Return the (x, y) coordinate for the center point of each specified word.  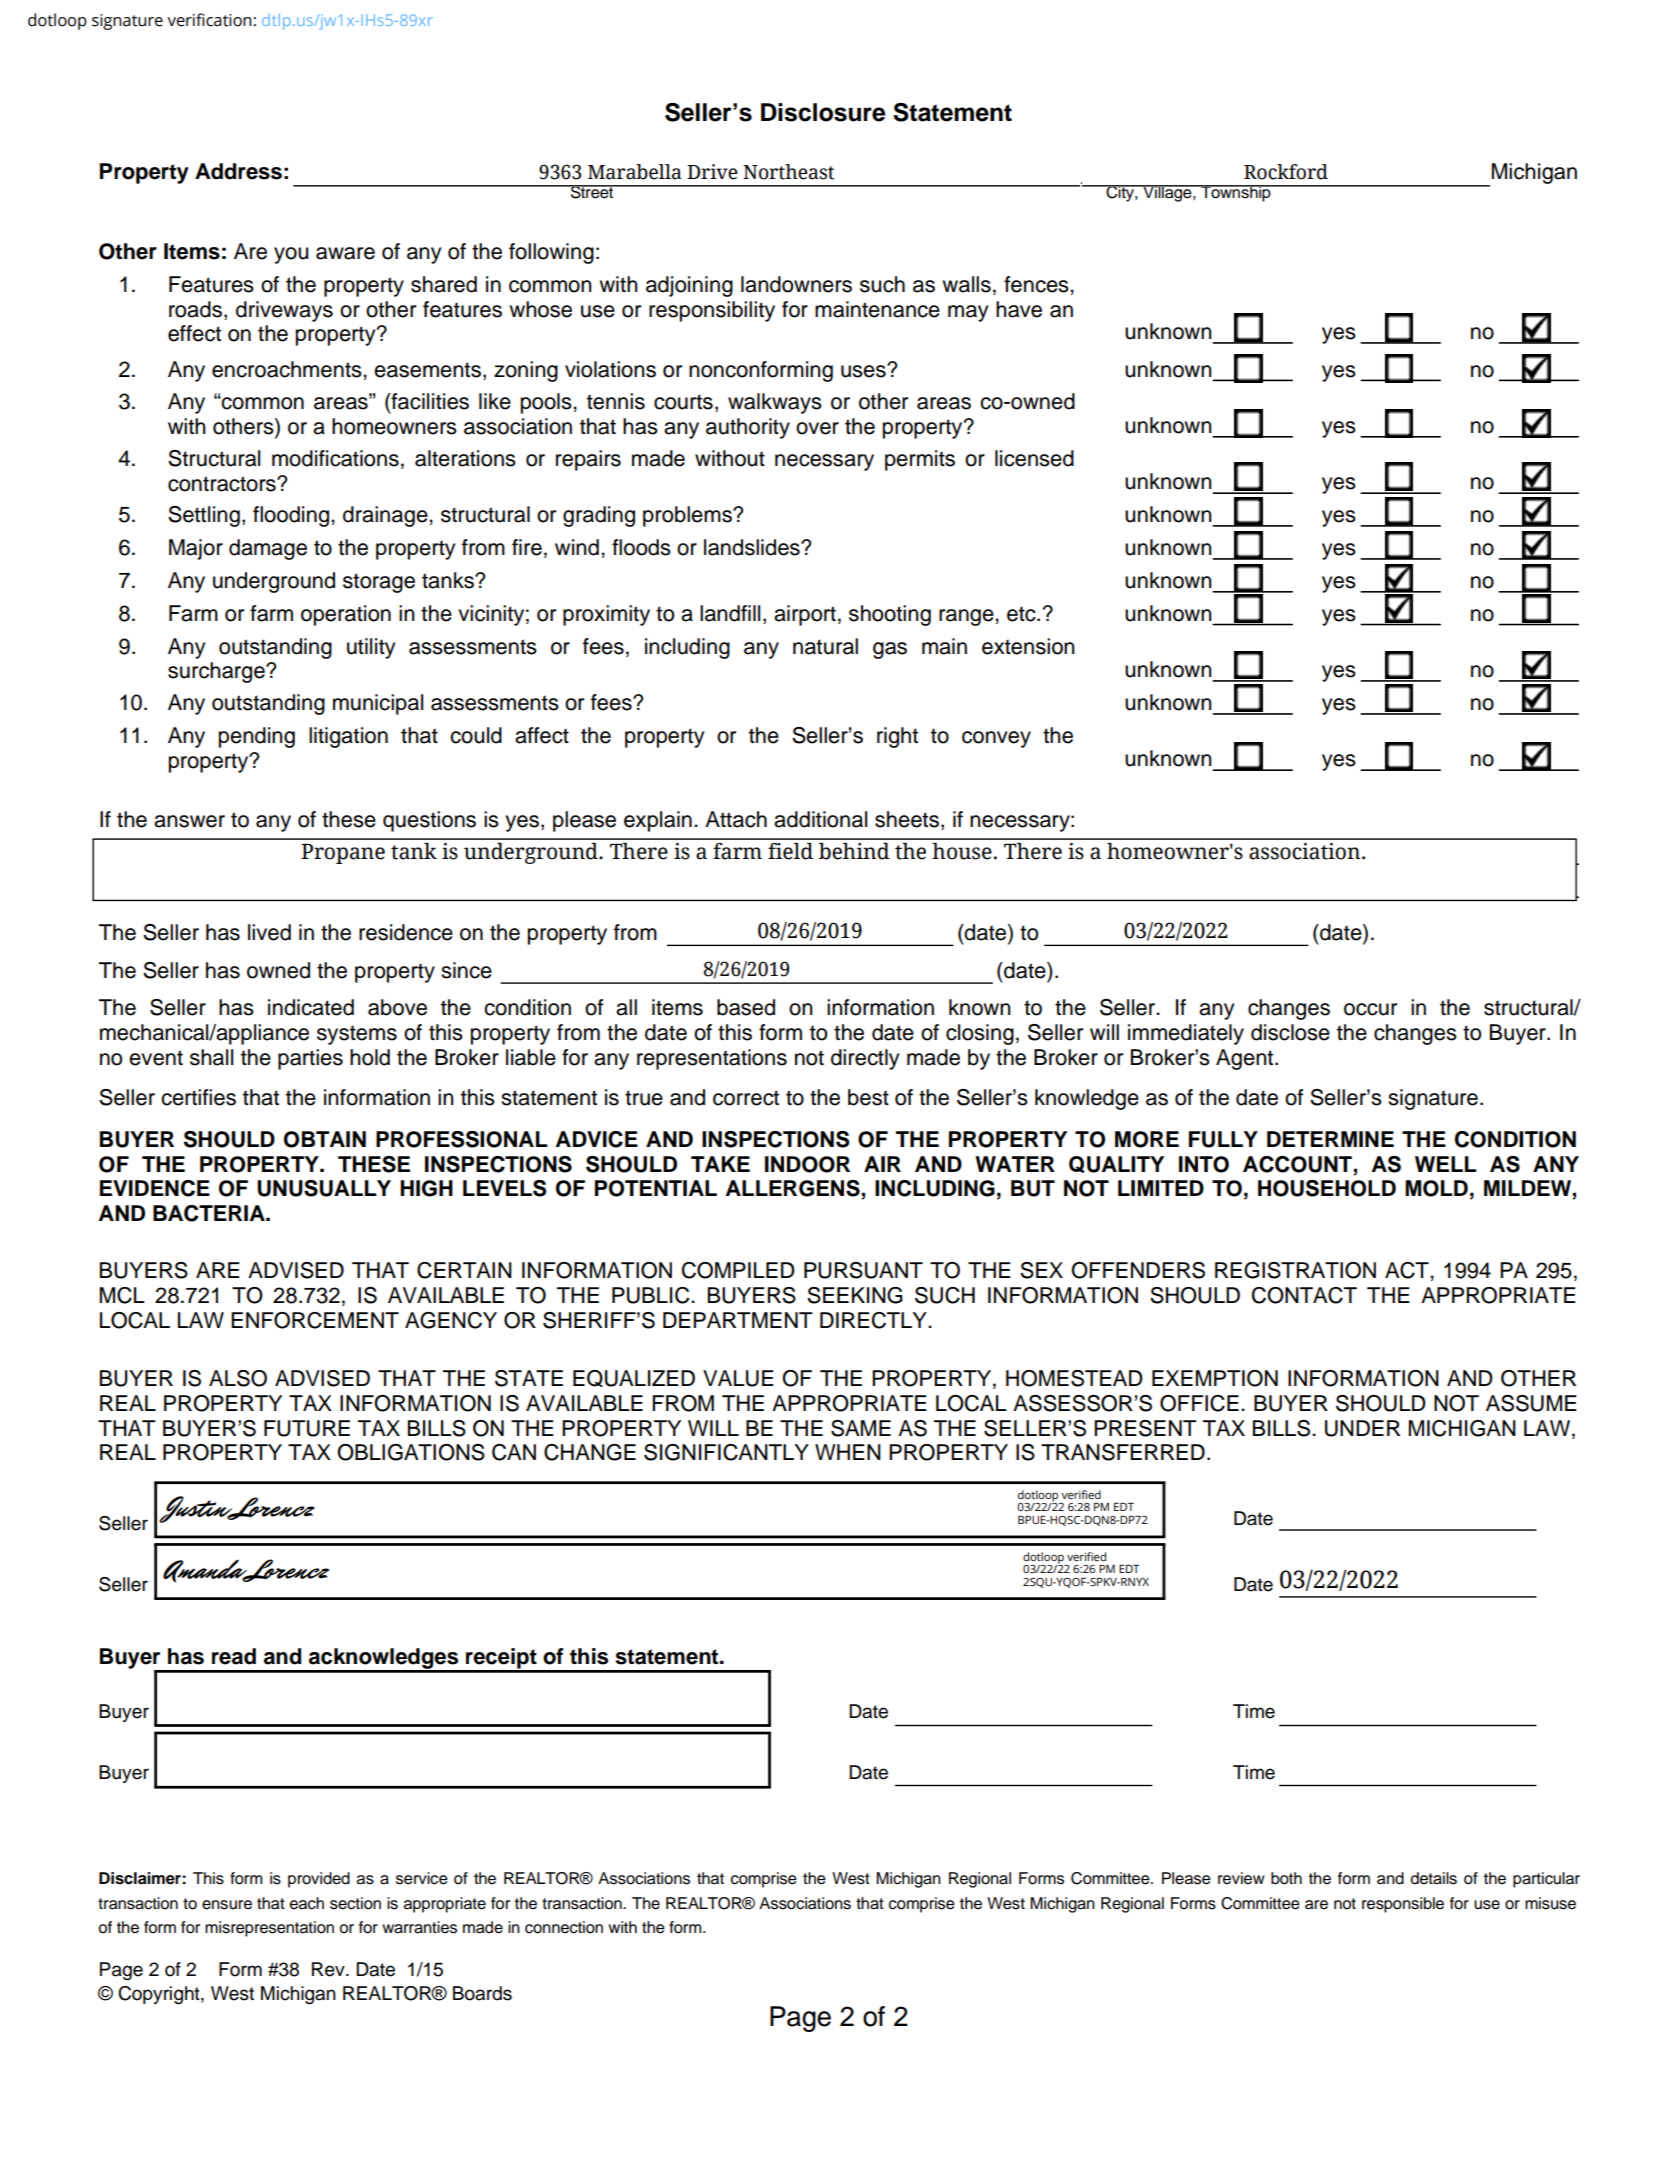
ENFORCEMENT (315, 1320)
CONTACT (1304, 1295)
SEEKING (855, 1295)
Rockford (1286, 172)
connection (564, 1927)
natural (825, 646)
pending (257, 737)
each (307, 1903)
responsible (1403, 1905)
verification (209, 20)
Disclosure (823, 112)
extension (1028, 646)
